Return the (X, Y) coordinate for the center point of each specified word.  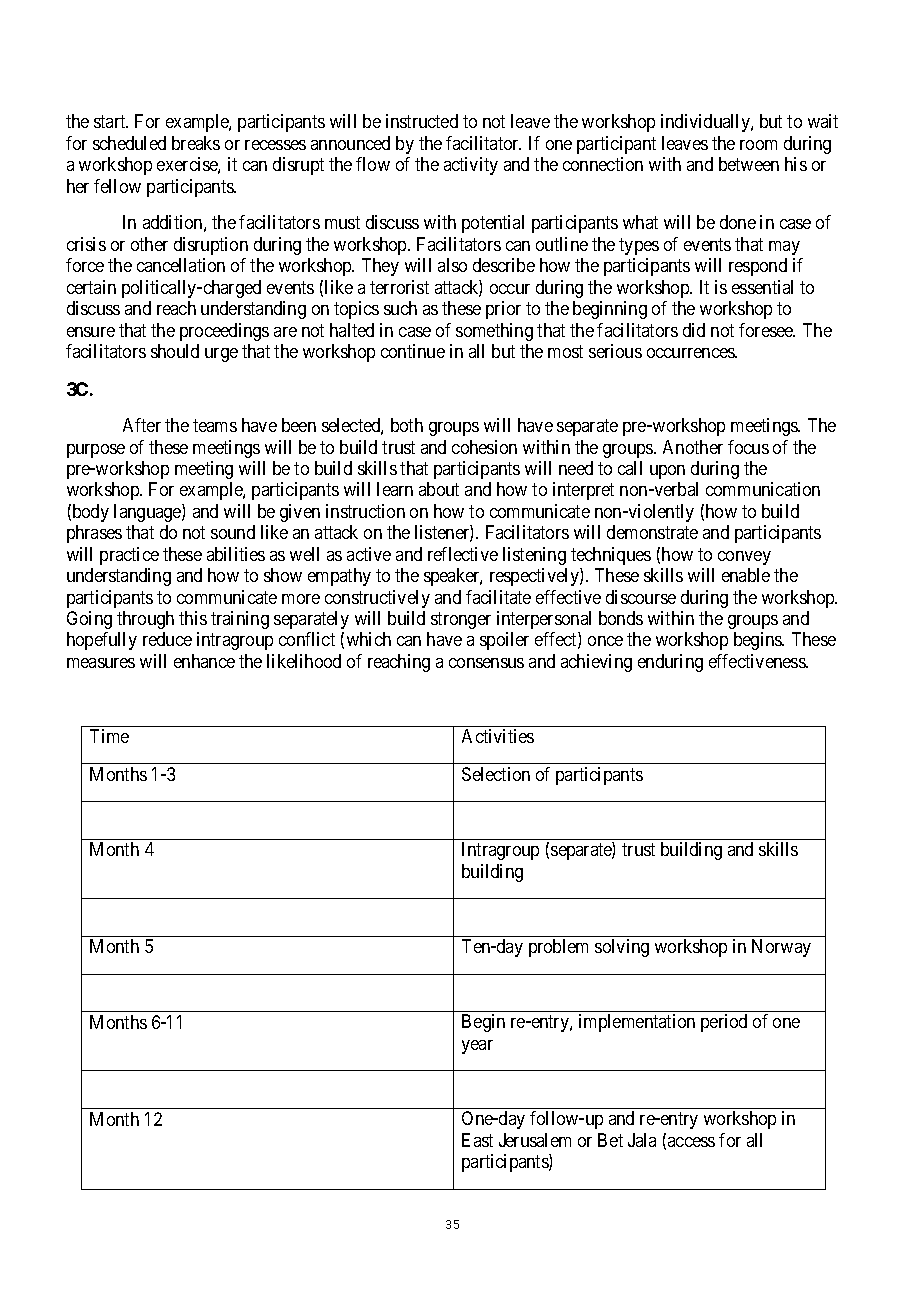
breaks (196, 143)
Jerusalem (535, 1140)
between (749, 164)
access (691, 1142)
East (477, 1140)
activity (471, 166)
